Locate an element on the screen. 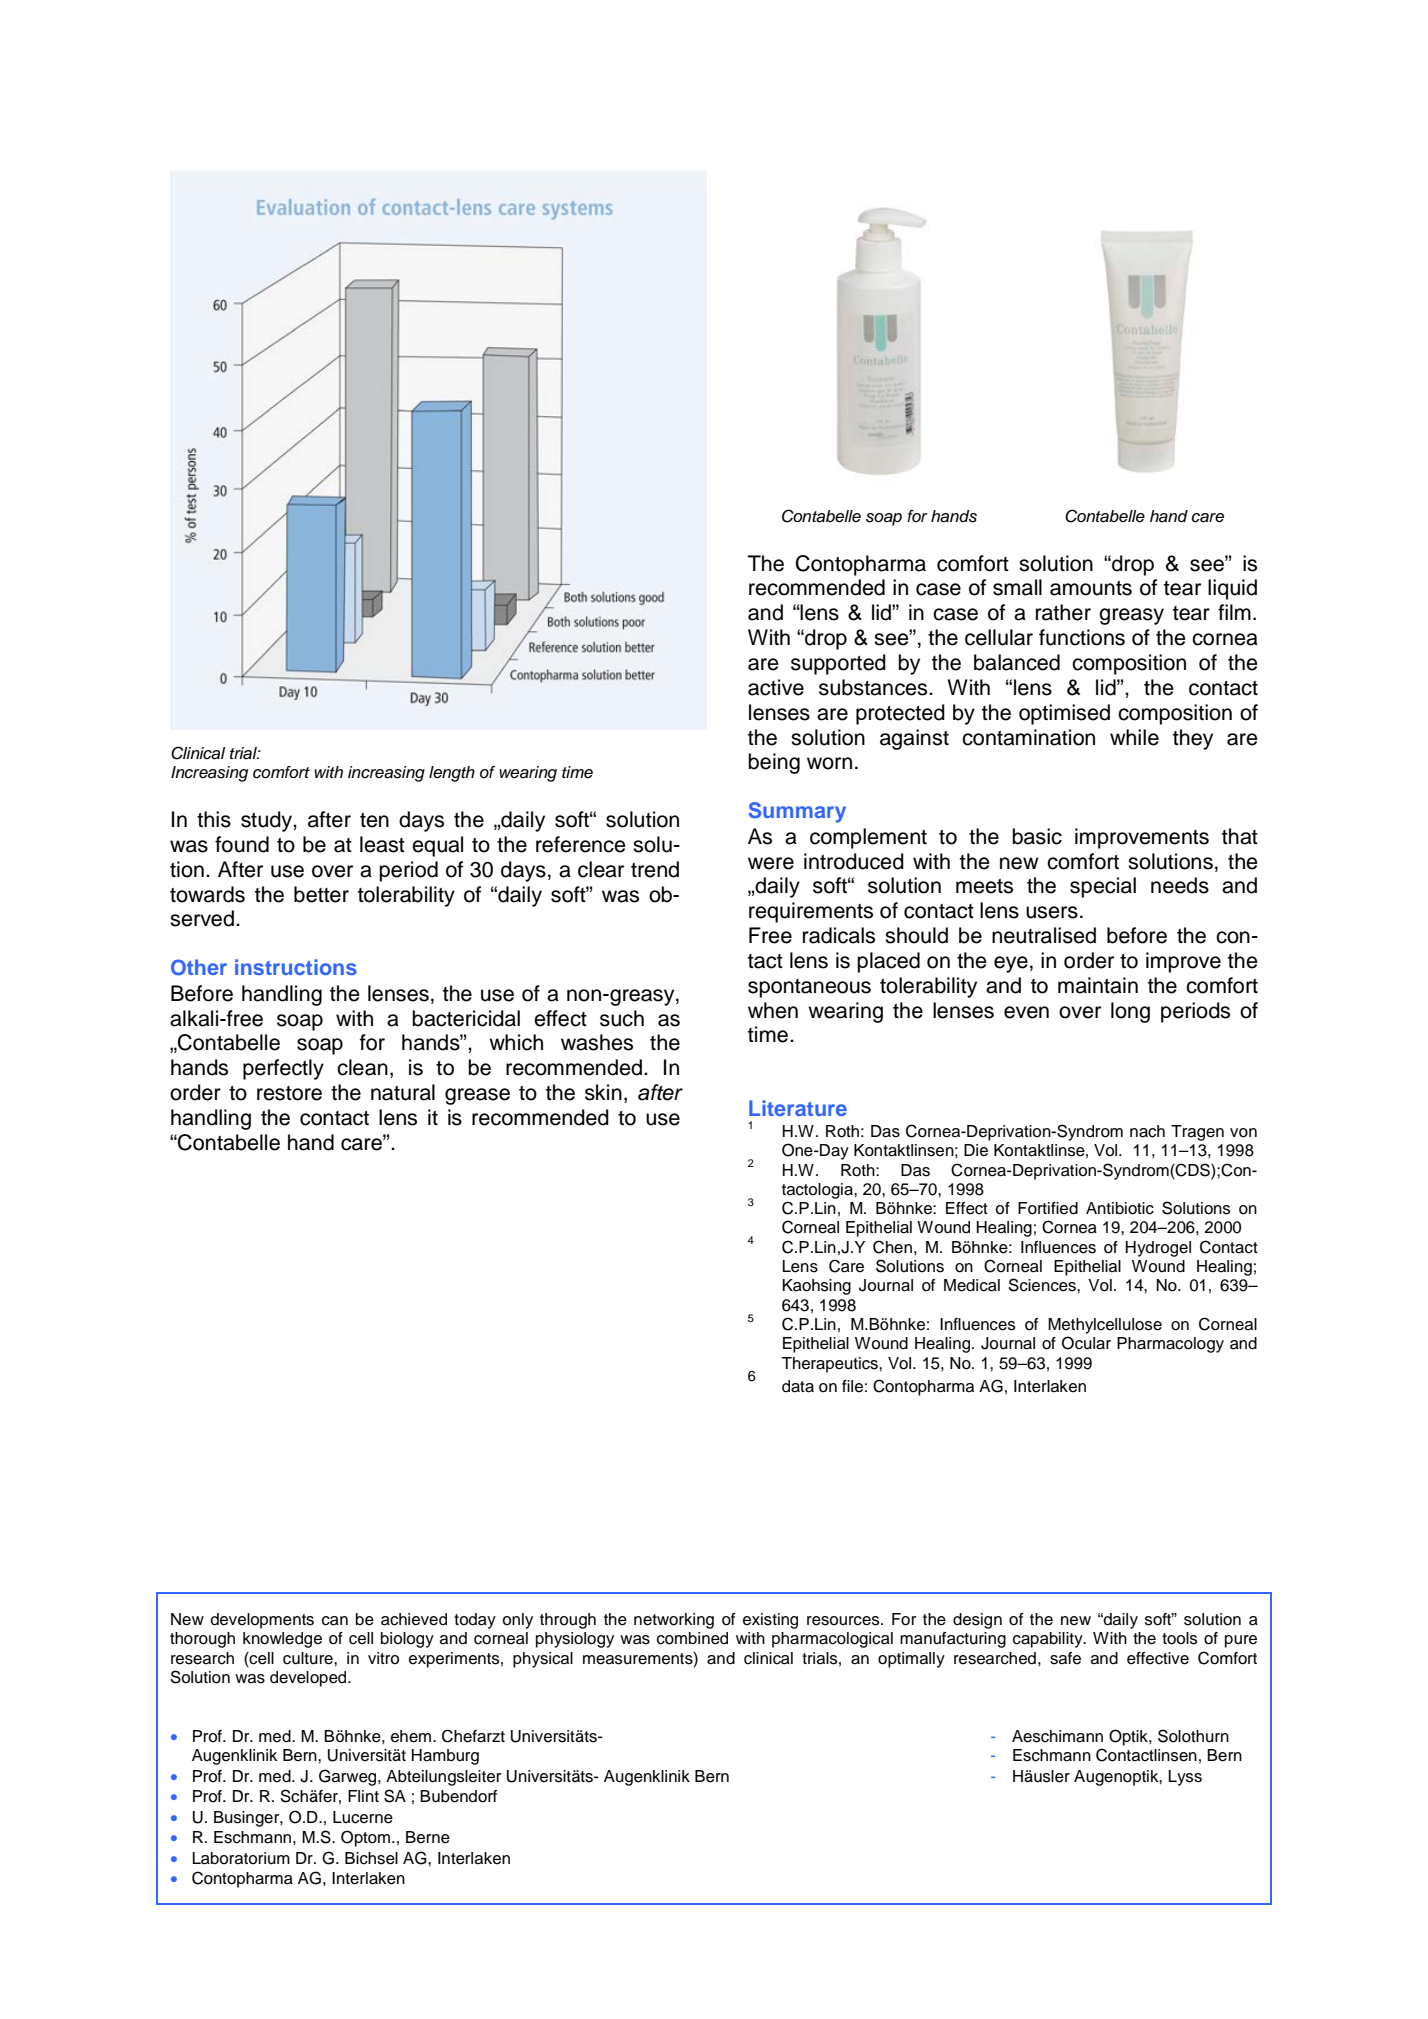  active is located at coordinates (776, 687).
